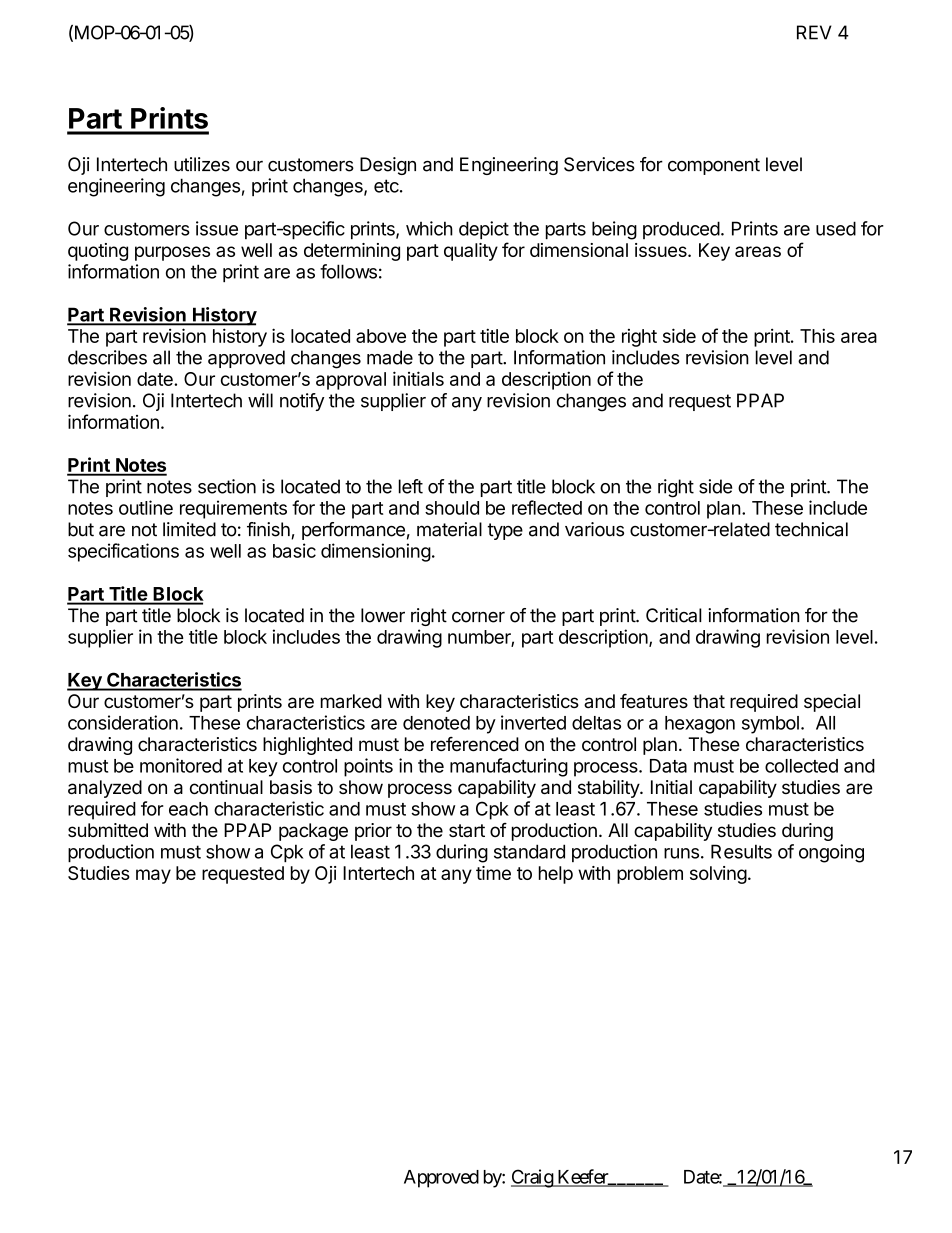 This document has height=1233, width=952. What do you see at coordinates (493, 873) in the document?
I see `time` at bounding box center [493, 873].
